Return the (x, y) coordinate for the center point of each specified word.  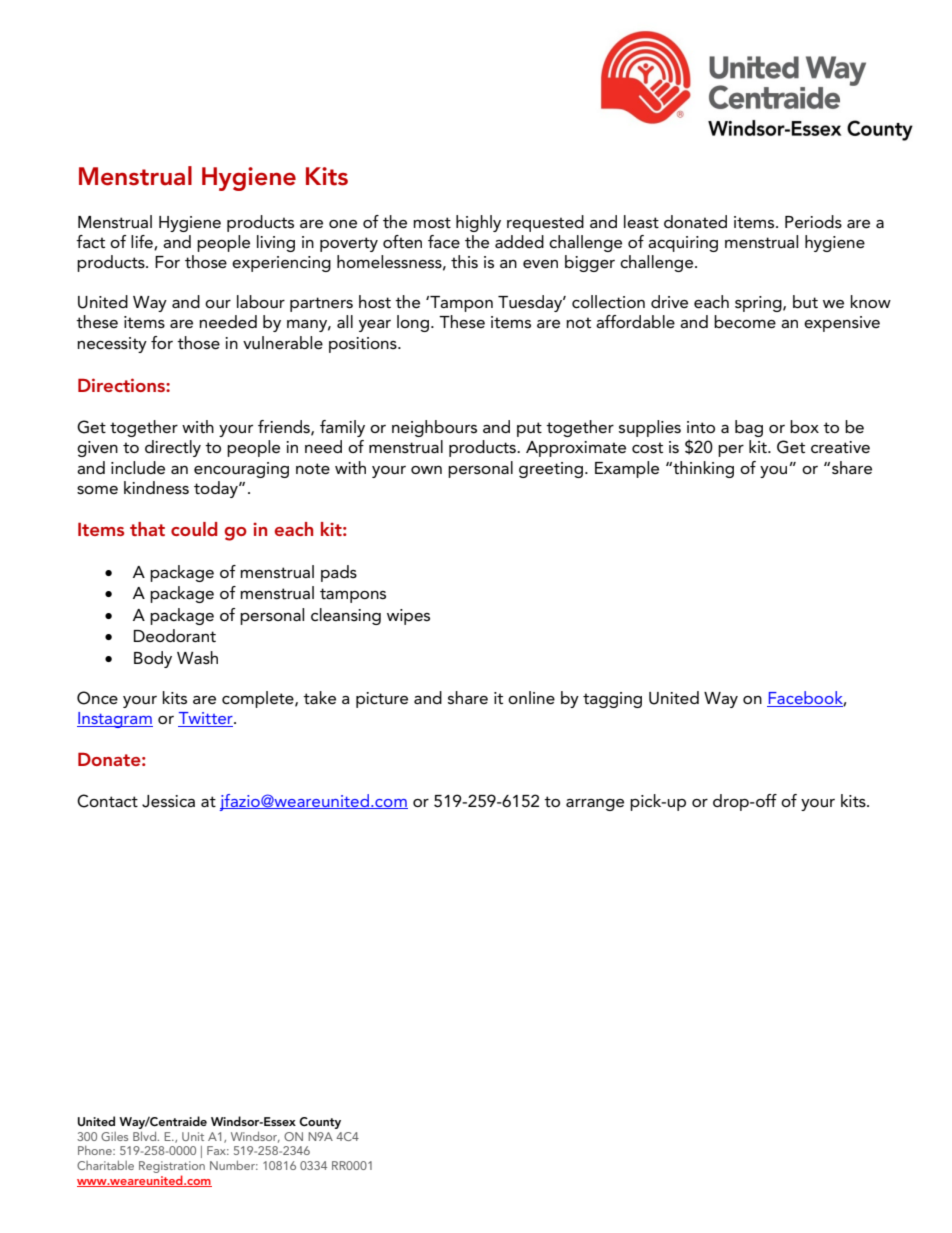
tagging (612, 700)
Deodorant (175, 635)
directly (173, 448)
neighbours (434, 428)
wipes (408, 617)
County (320, 1123)
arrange (595, 805)
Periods (813, 221)
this (464, 262)
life (143, 242)
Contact (107, 801)
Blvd (146, 1136)
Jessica (168, 801)
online (531, 698)
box (804, 426)
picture (382, 700)
